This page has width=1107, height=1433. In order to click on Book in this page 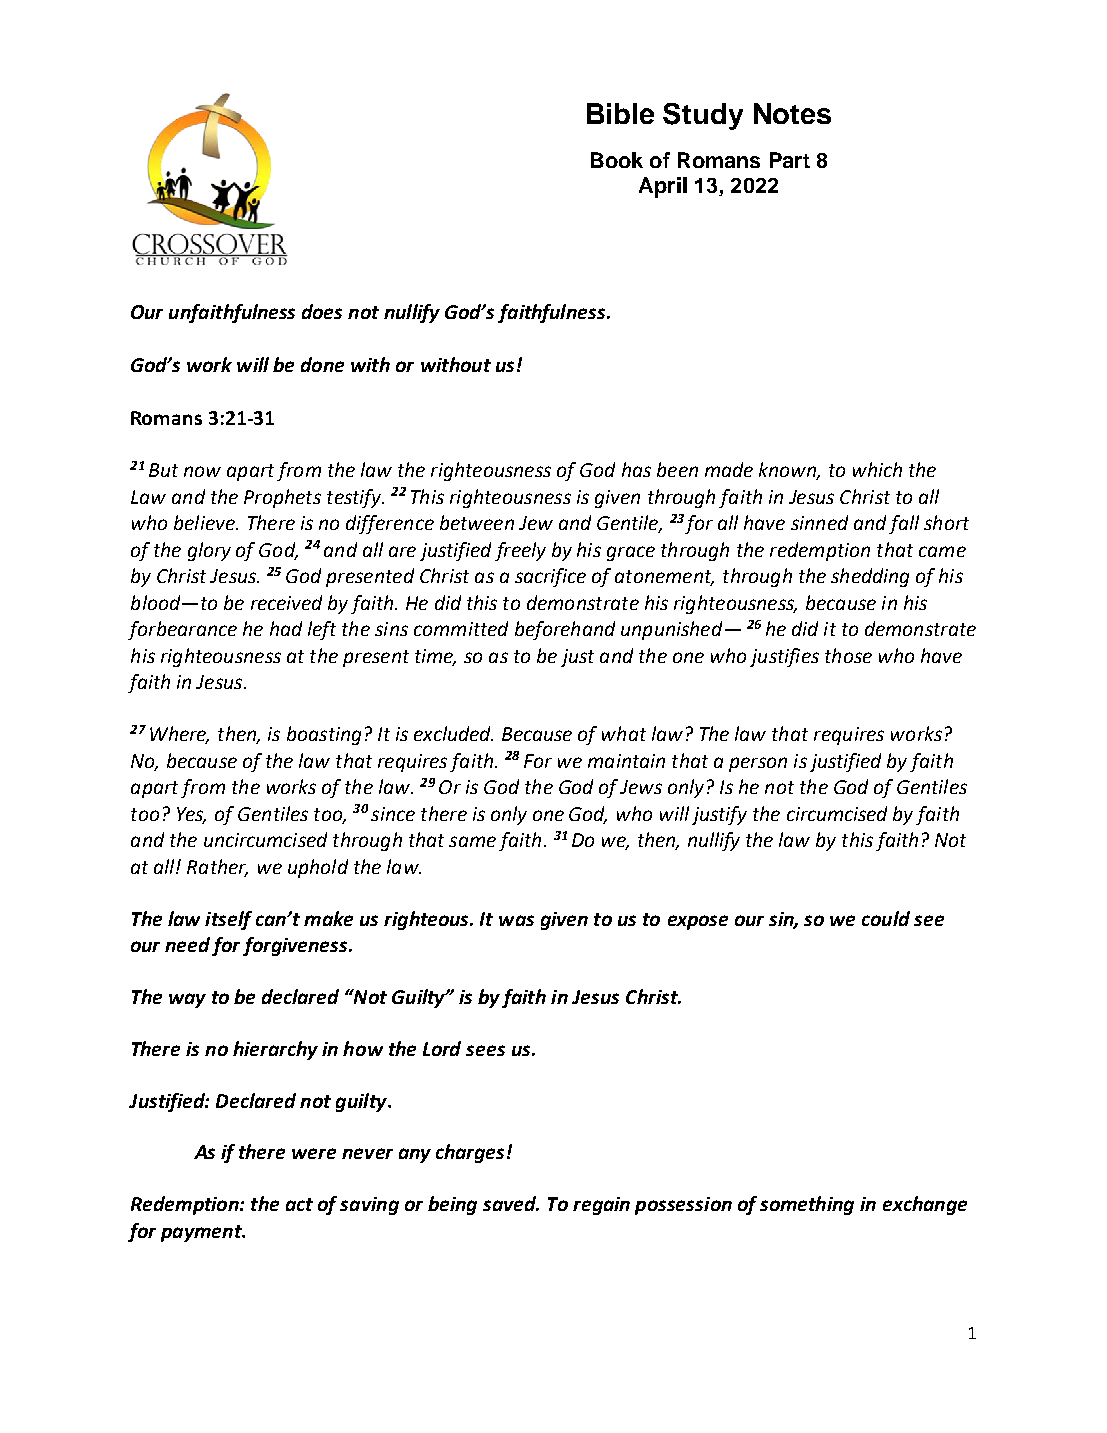, I will do `click(617, 160)`.
